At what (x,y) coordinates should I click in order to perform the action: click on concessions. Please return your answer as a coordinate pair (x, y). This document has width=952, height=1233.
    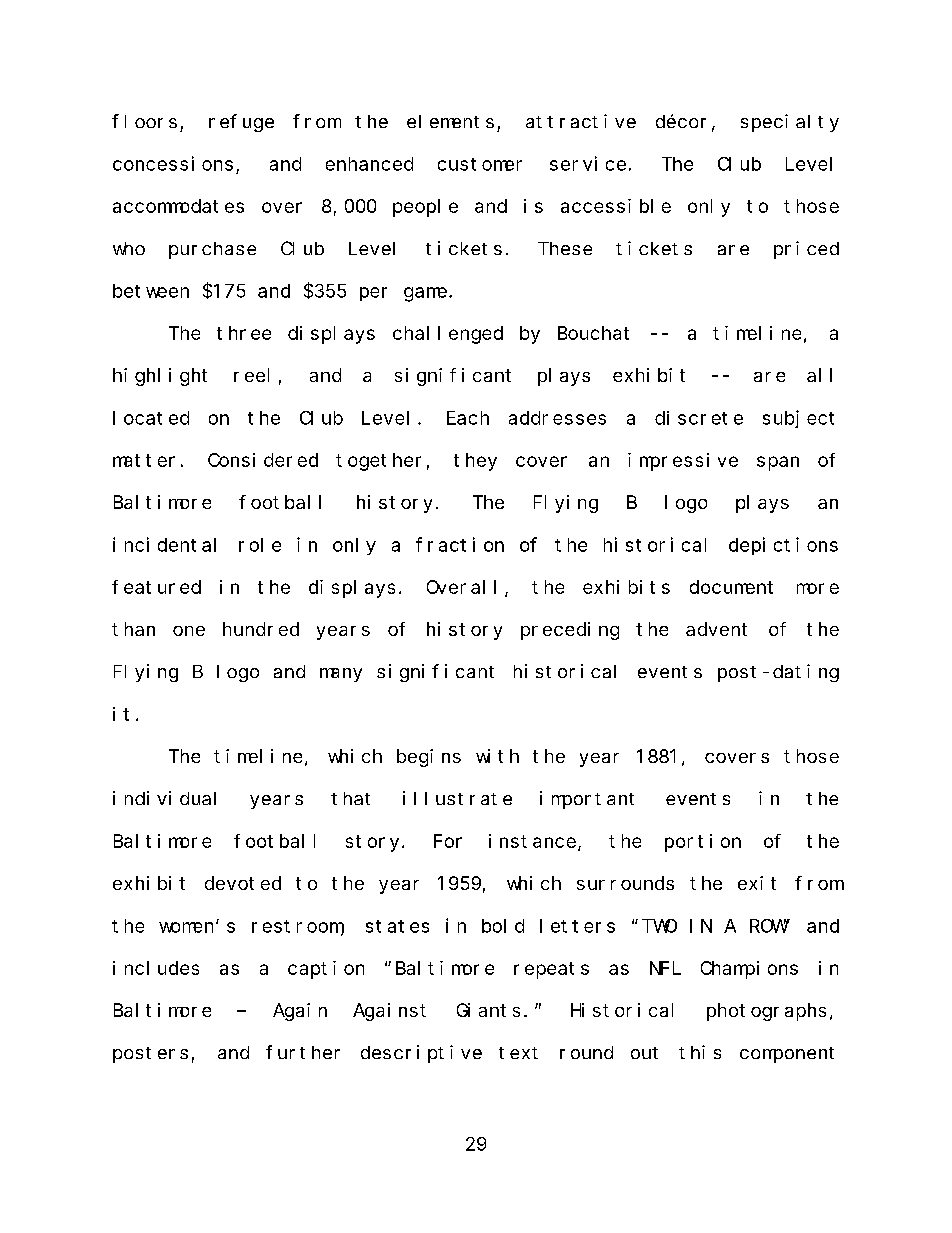
    Looking at the image, I should click on (173, 163).
